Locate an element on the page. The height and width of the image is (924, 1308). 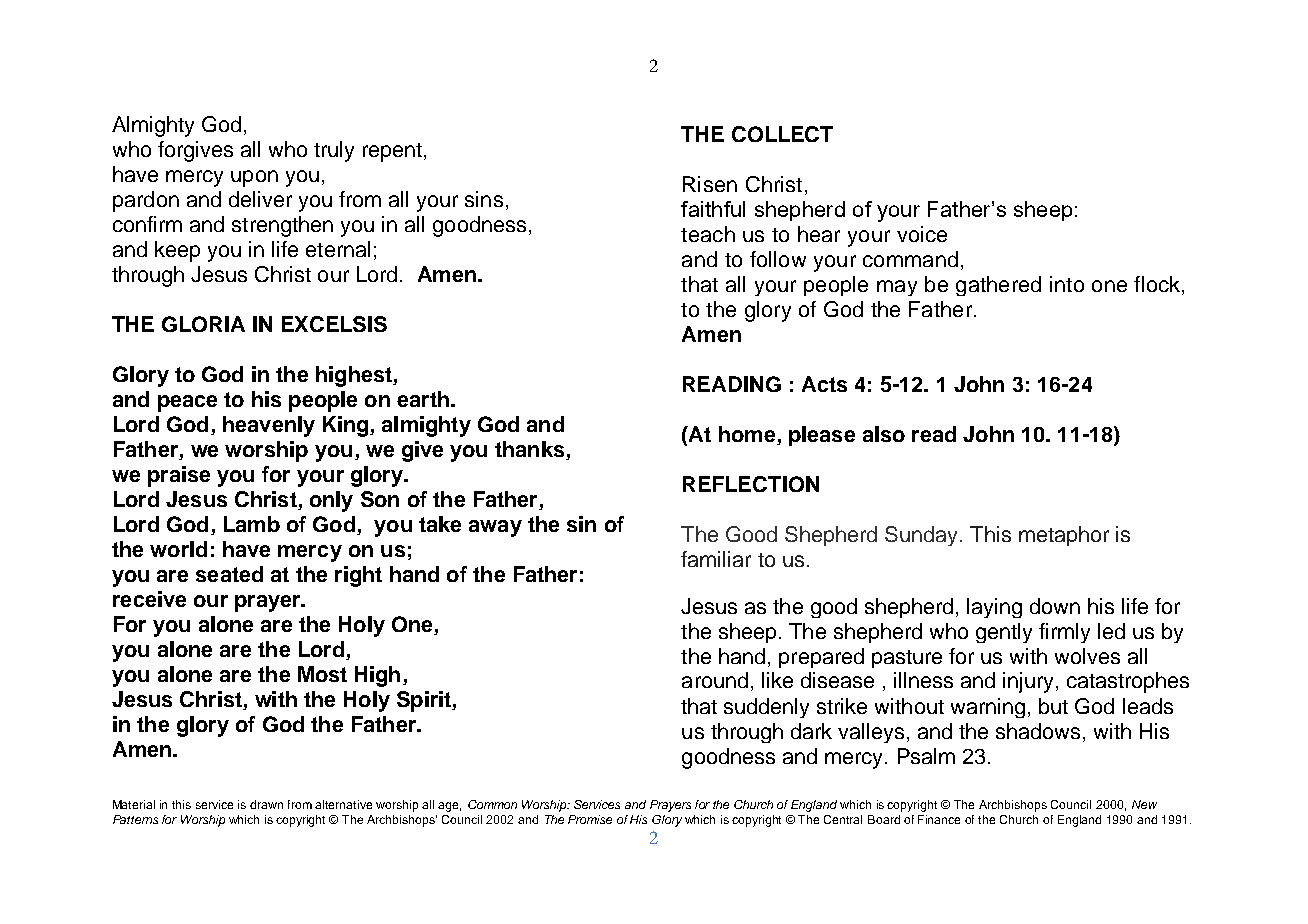
COLLECT is located at coordinates (782, 134).
